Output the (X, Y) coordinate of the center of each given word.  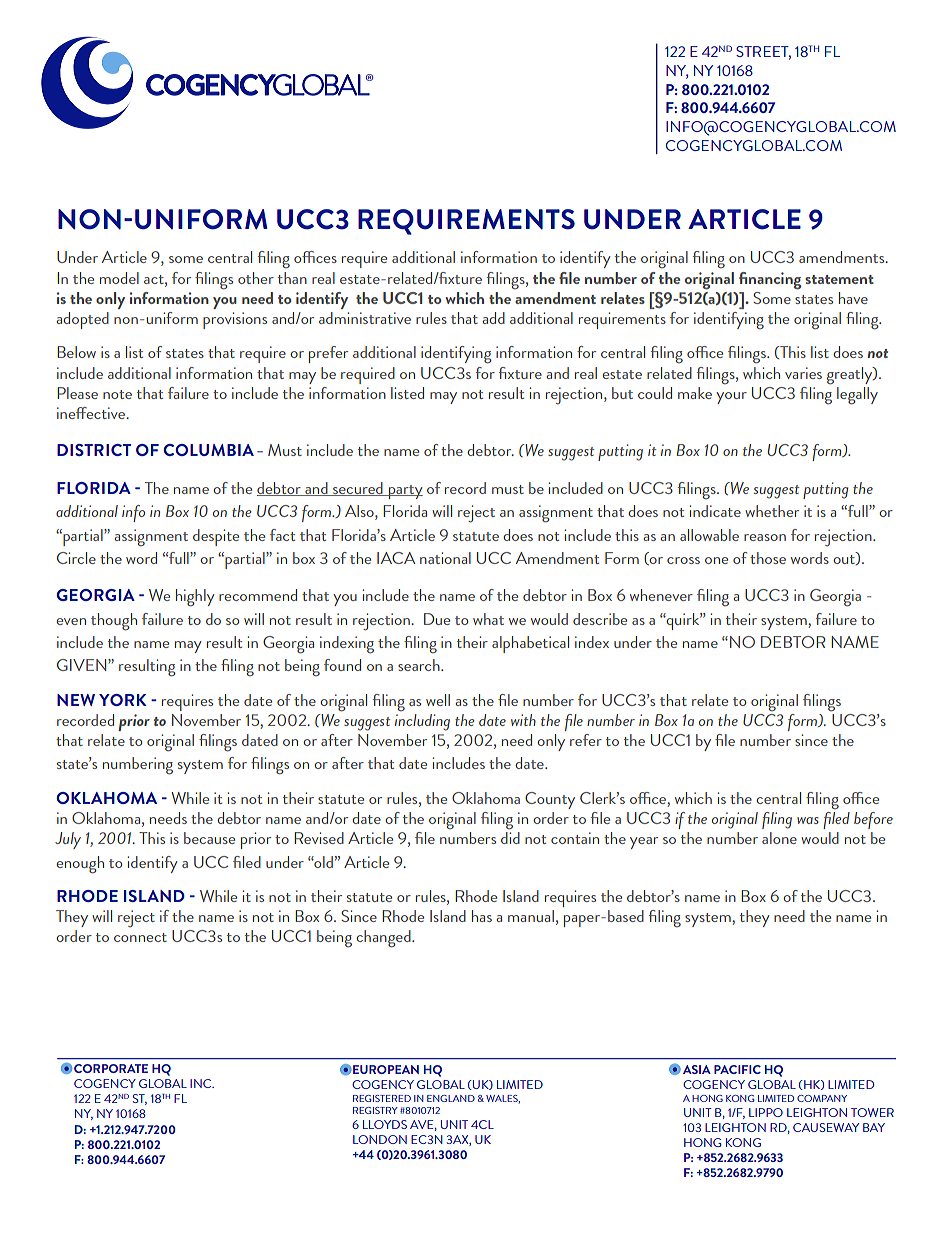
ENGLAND (451, 1098)
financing (770, 281)
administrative (365, 318)
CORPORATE (111, 1068)
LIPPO (766, 1112)
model (119, 278)
